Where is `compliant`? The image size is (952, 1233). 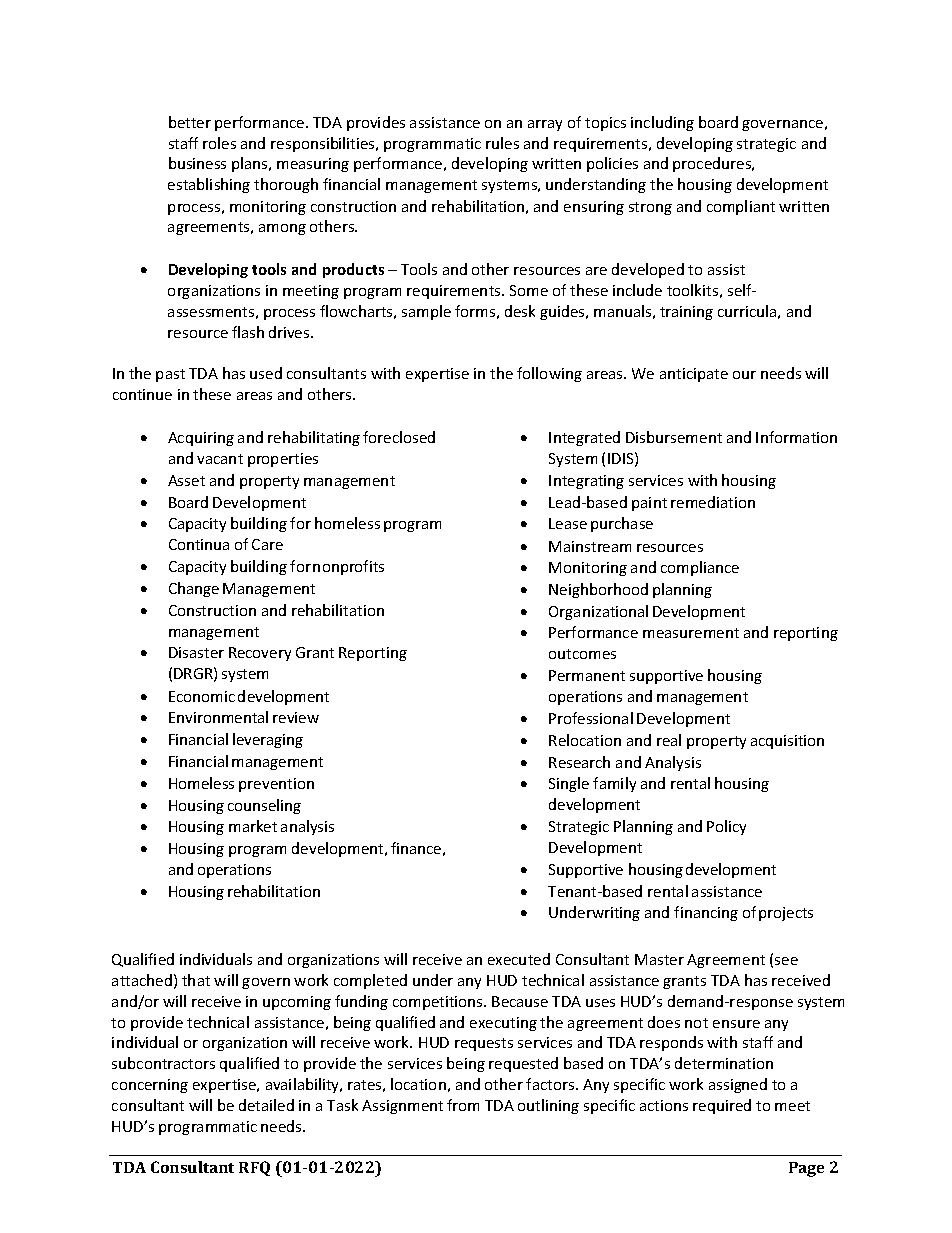
compliant is located at coordinates (741, 207).
